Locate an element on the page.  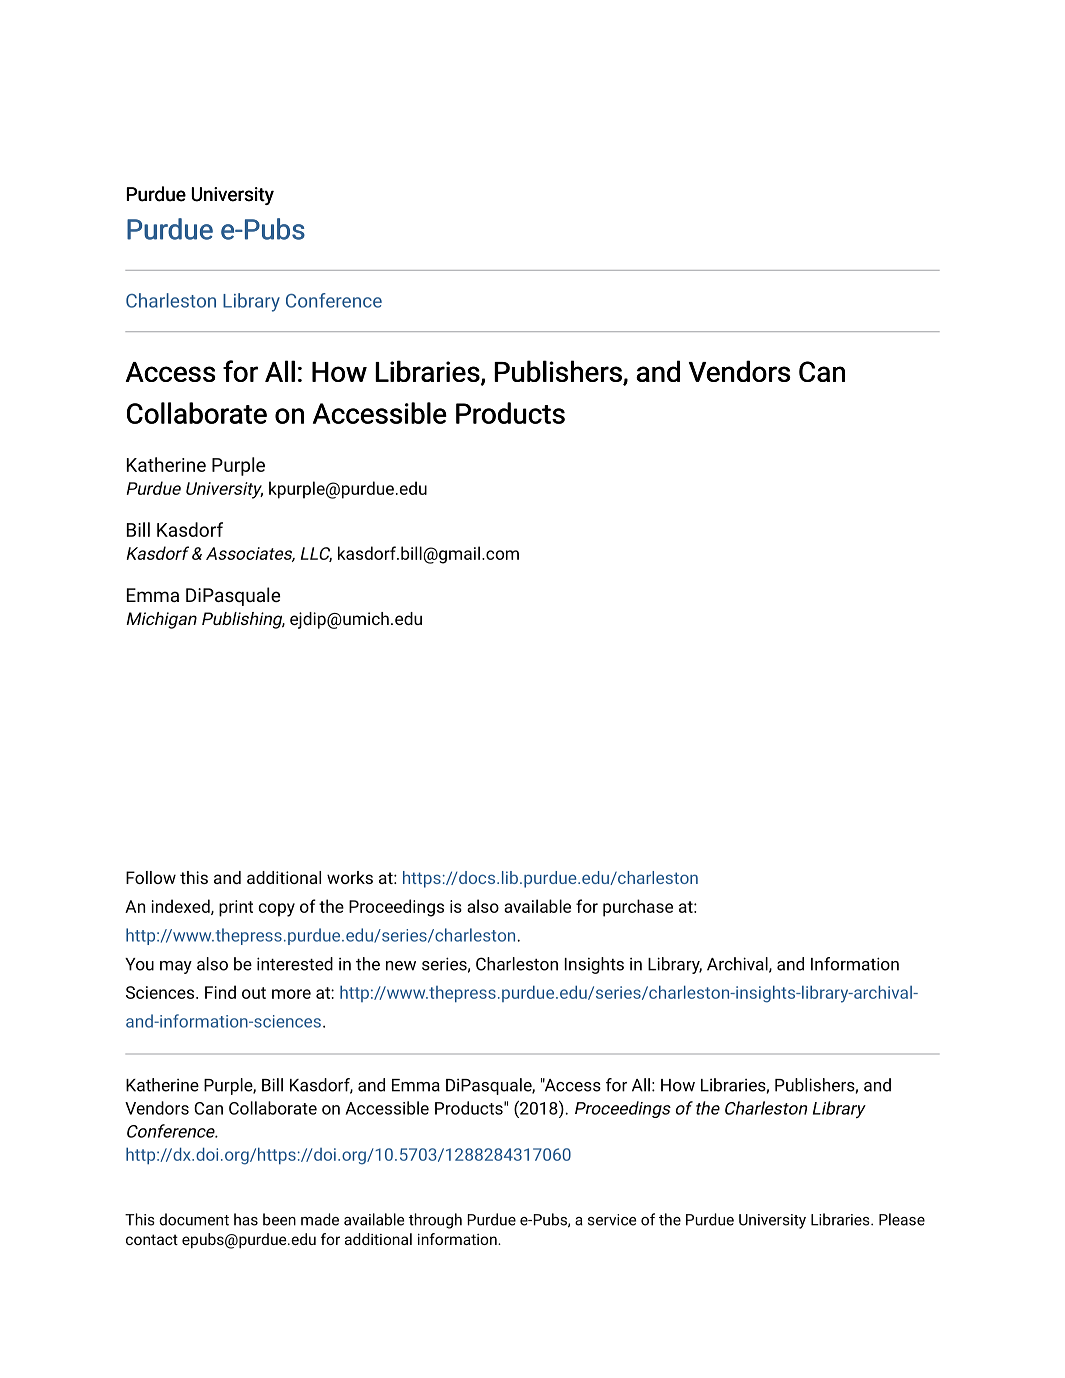
Find is located at coordinates (220, 992).
